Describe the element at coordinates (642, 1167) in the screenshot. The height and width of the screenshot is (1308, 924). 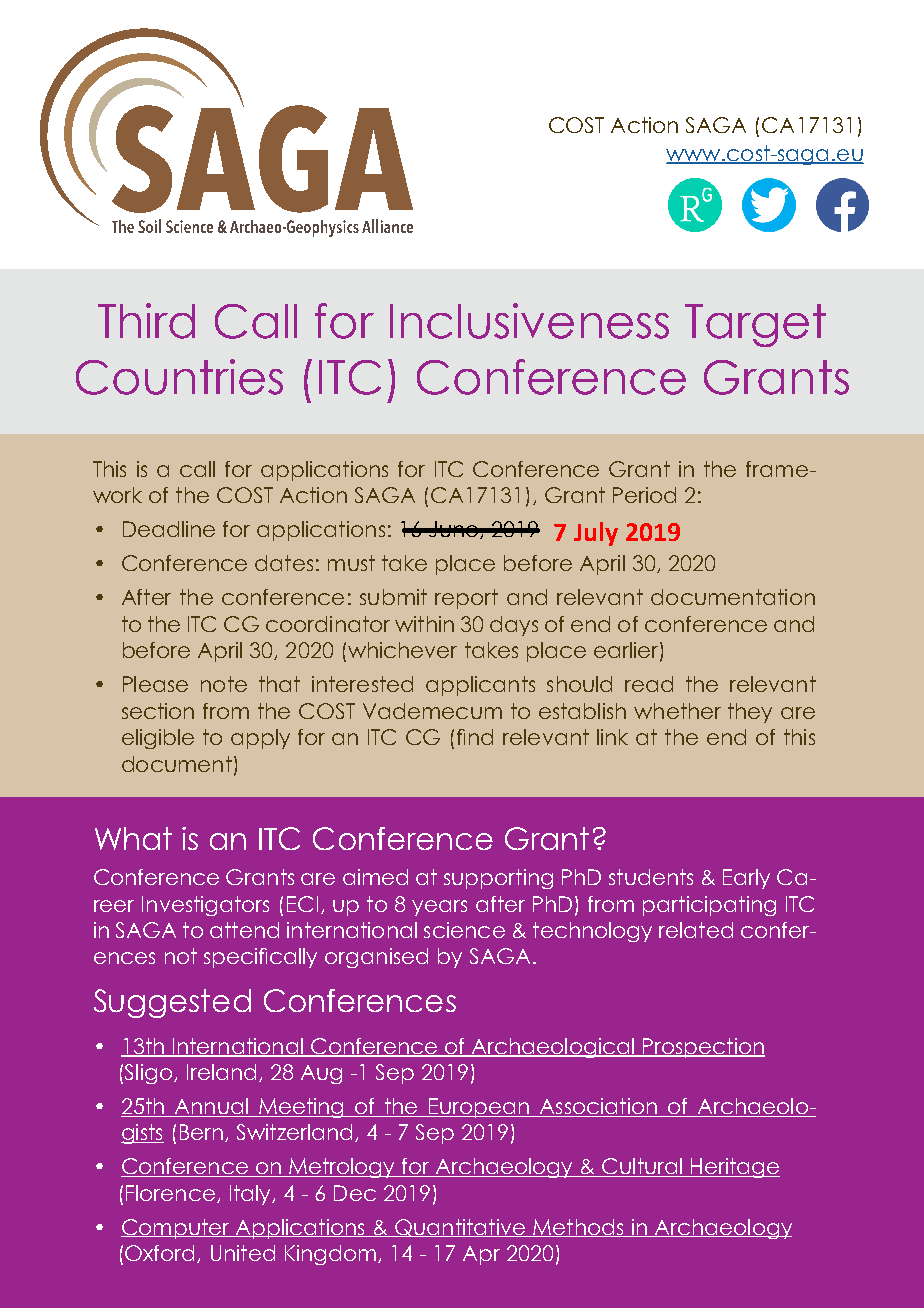
I see `Cultural` at that location.
